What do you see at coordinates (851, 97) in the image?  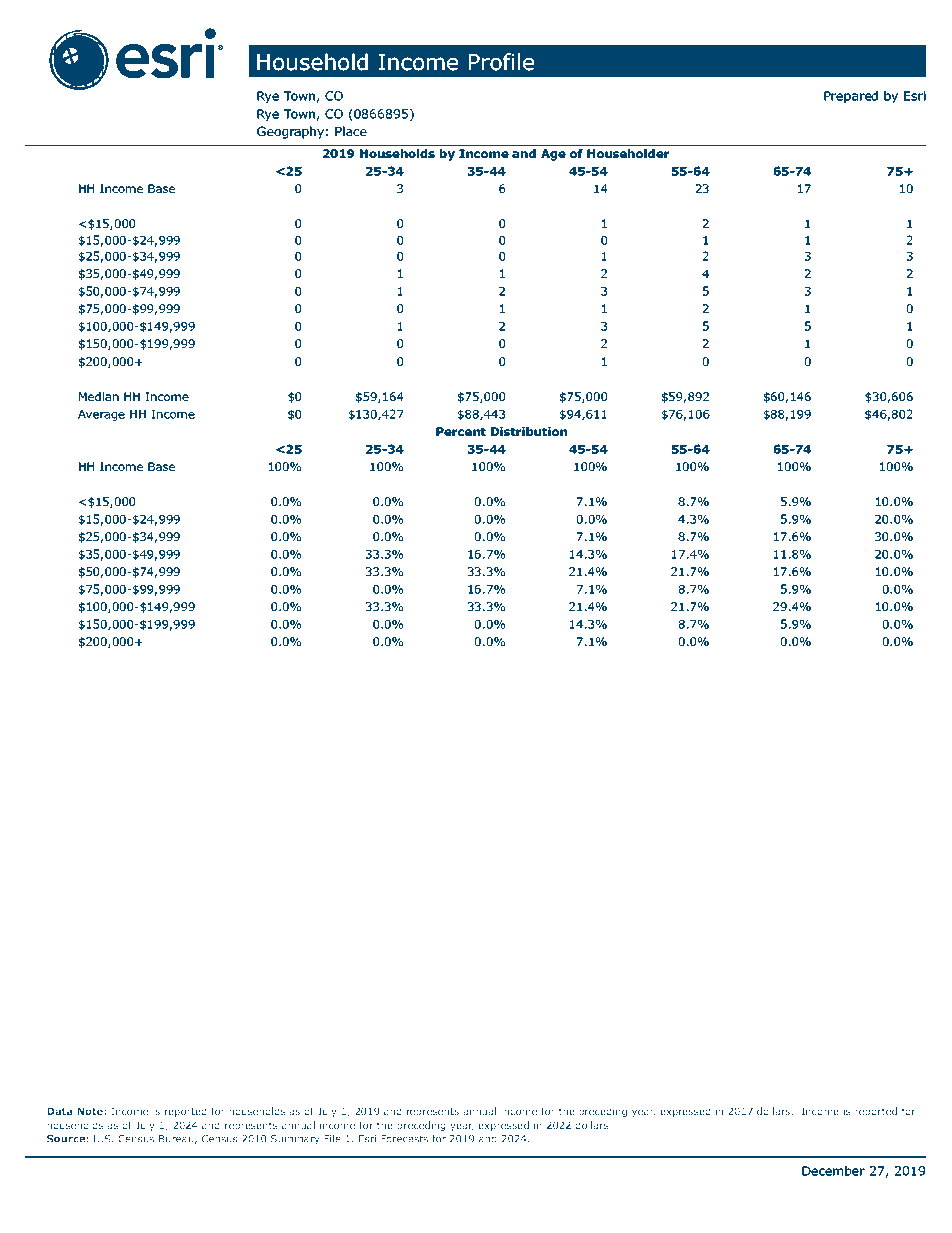 I see `Prepared` at bounding box center [851, 97].
